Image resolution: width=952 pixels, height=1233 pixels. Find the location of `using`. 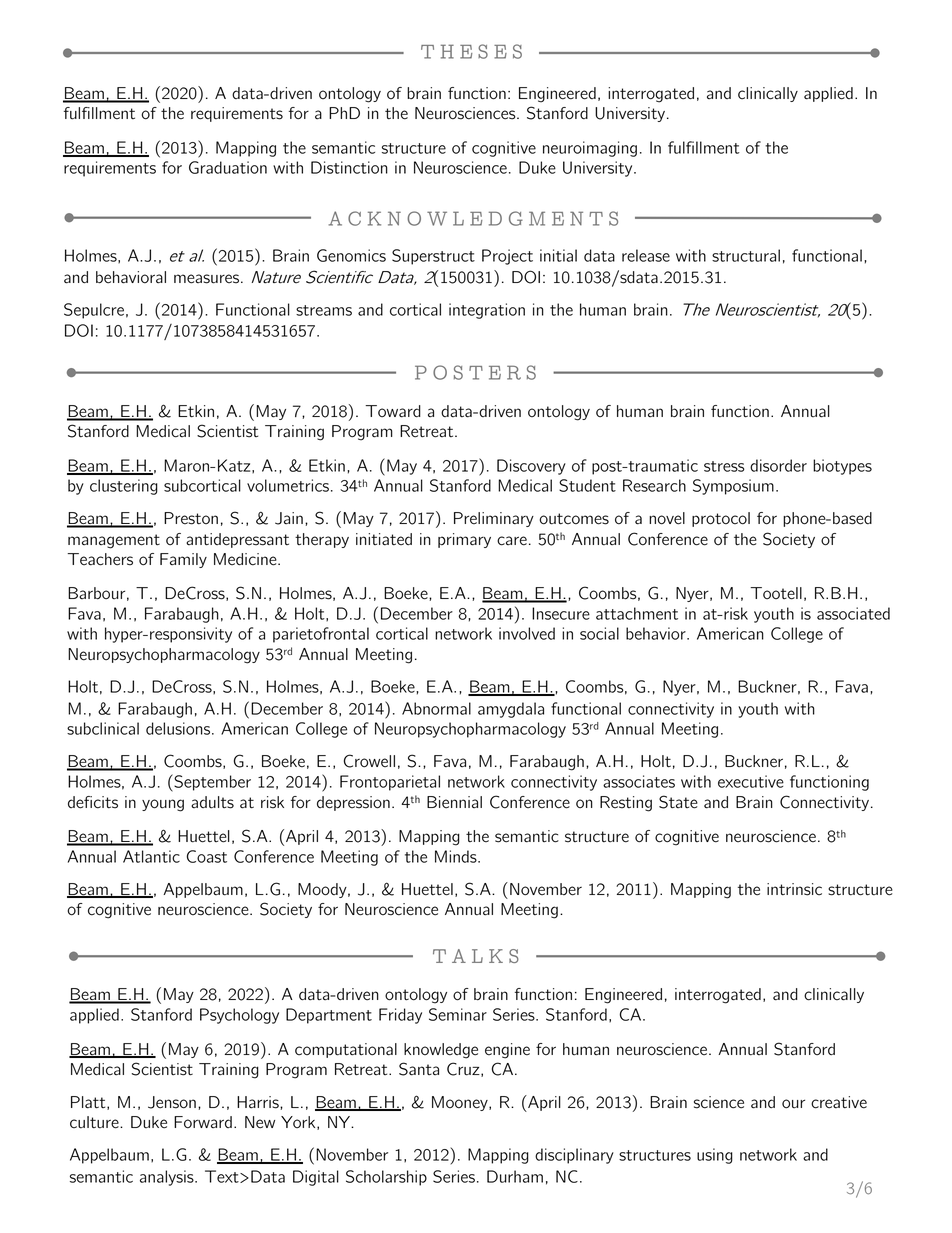

using is located at coordinates (715, 1156).
